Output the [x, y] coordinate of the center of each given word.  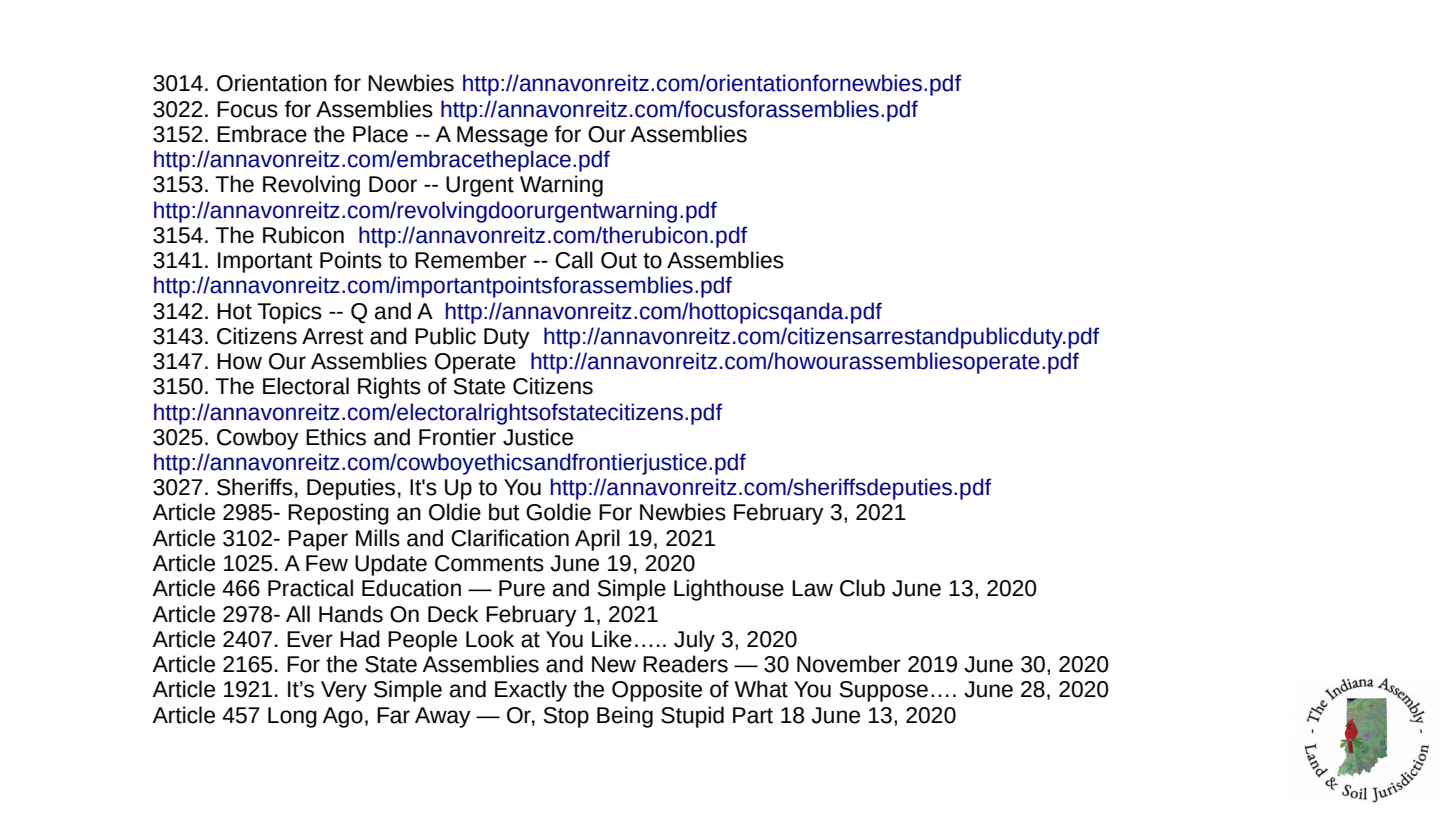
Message [502, 136]
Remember [471, 260]
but [504, 512]
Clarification [510, 538]
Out [619, 260]
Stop [566, 717]
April [597, 540]
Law [812, 588]
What [761, 689]
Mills [378, 538]
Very [344, 691]
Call [574, 260]
